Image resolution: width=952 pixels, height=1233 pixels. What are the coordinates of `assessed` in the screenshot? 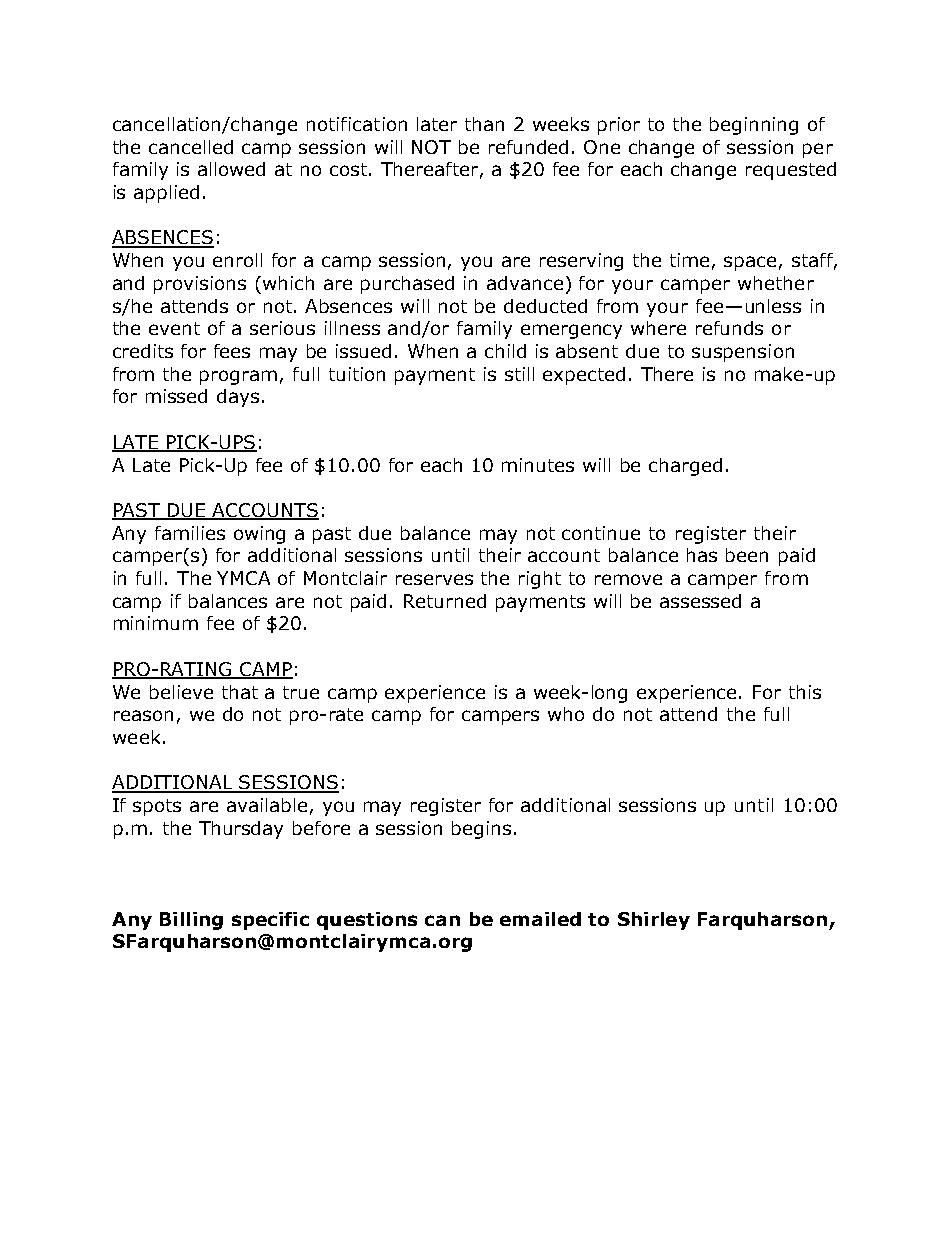 It's located at (700, 601).
